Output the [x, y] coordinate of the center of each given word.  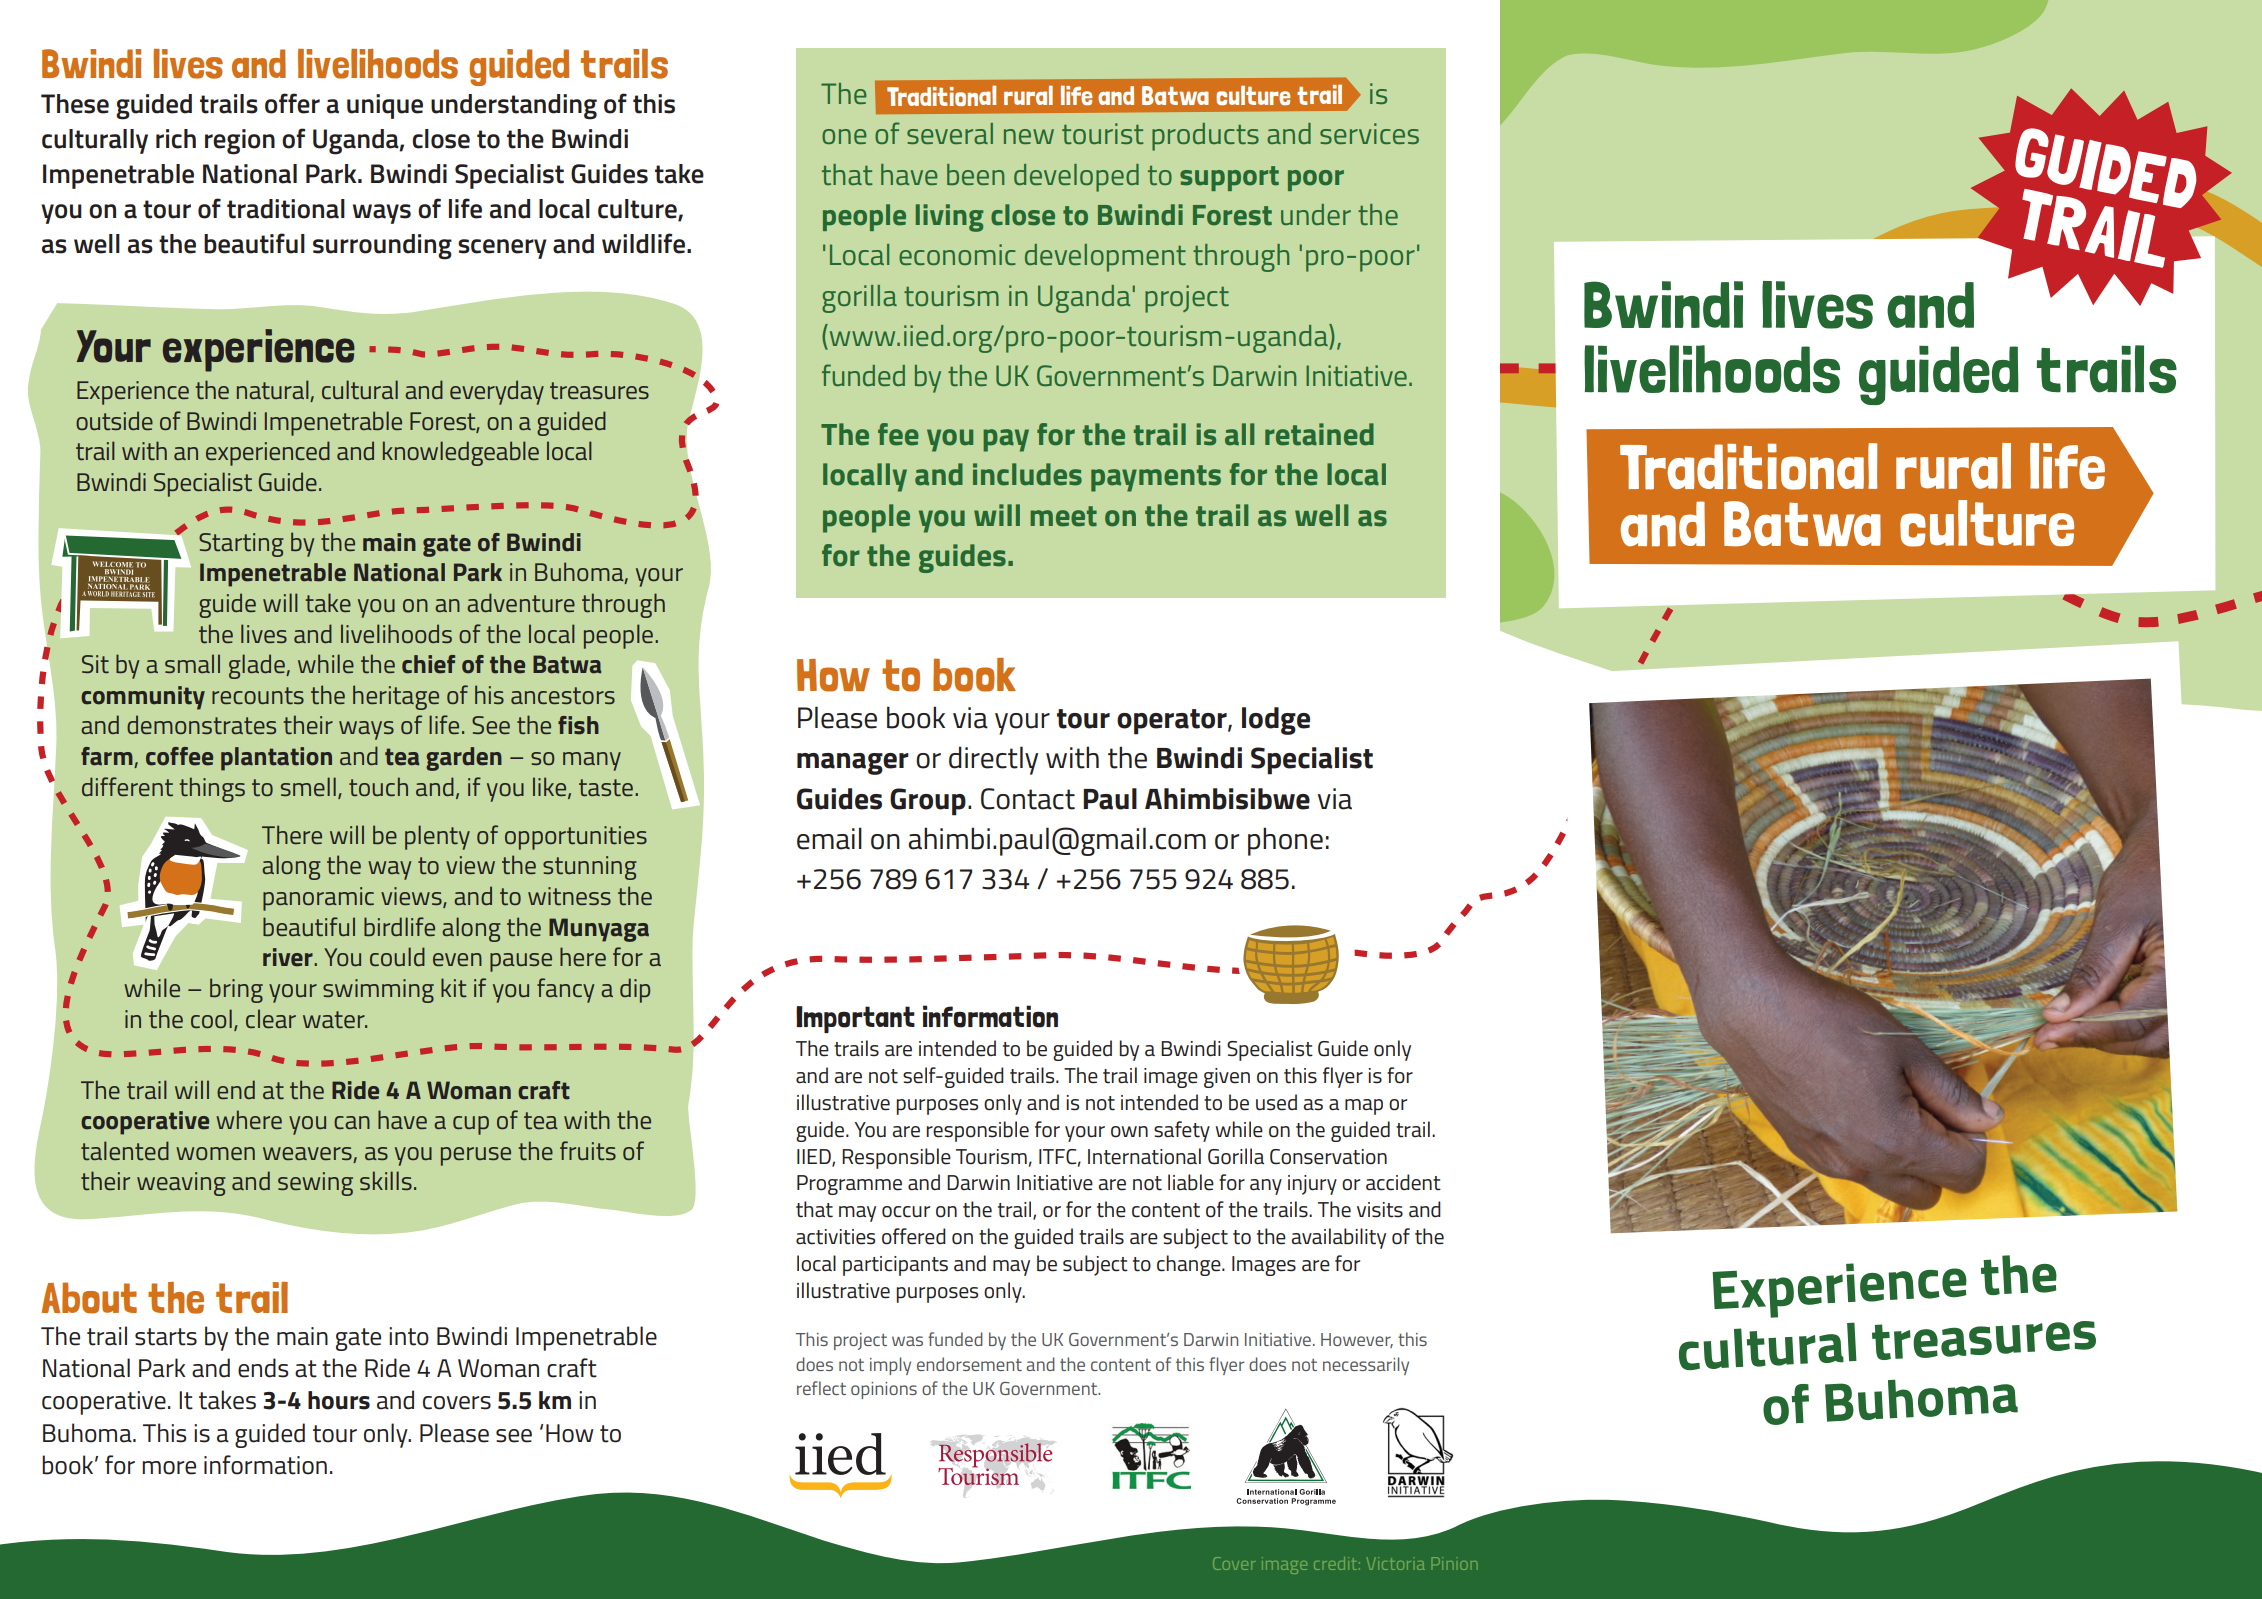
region [240, 142]
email [829, 838]
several [950, 133]
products [1205, 137]
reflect [821, 1388]
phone [1285, 841]
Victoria [1396, 1563]
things [212, 789]
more [169, 1468]
